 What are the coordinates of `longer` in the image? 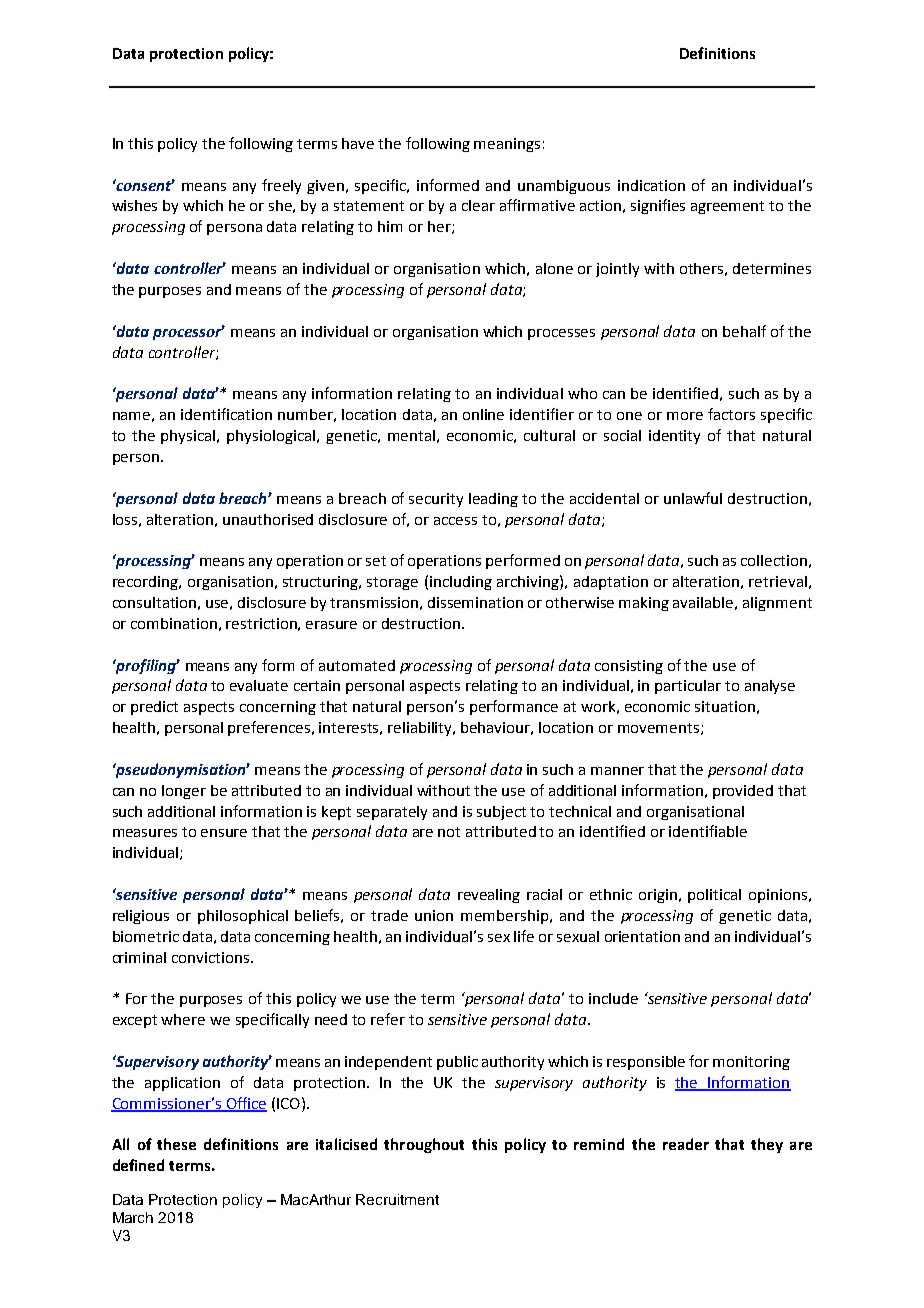 It's located at (184, 792).
